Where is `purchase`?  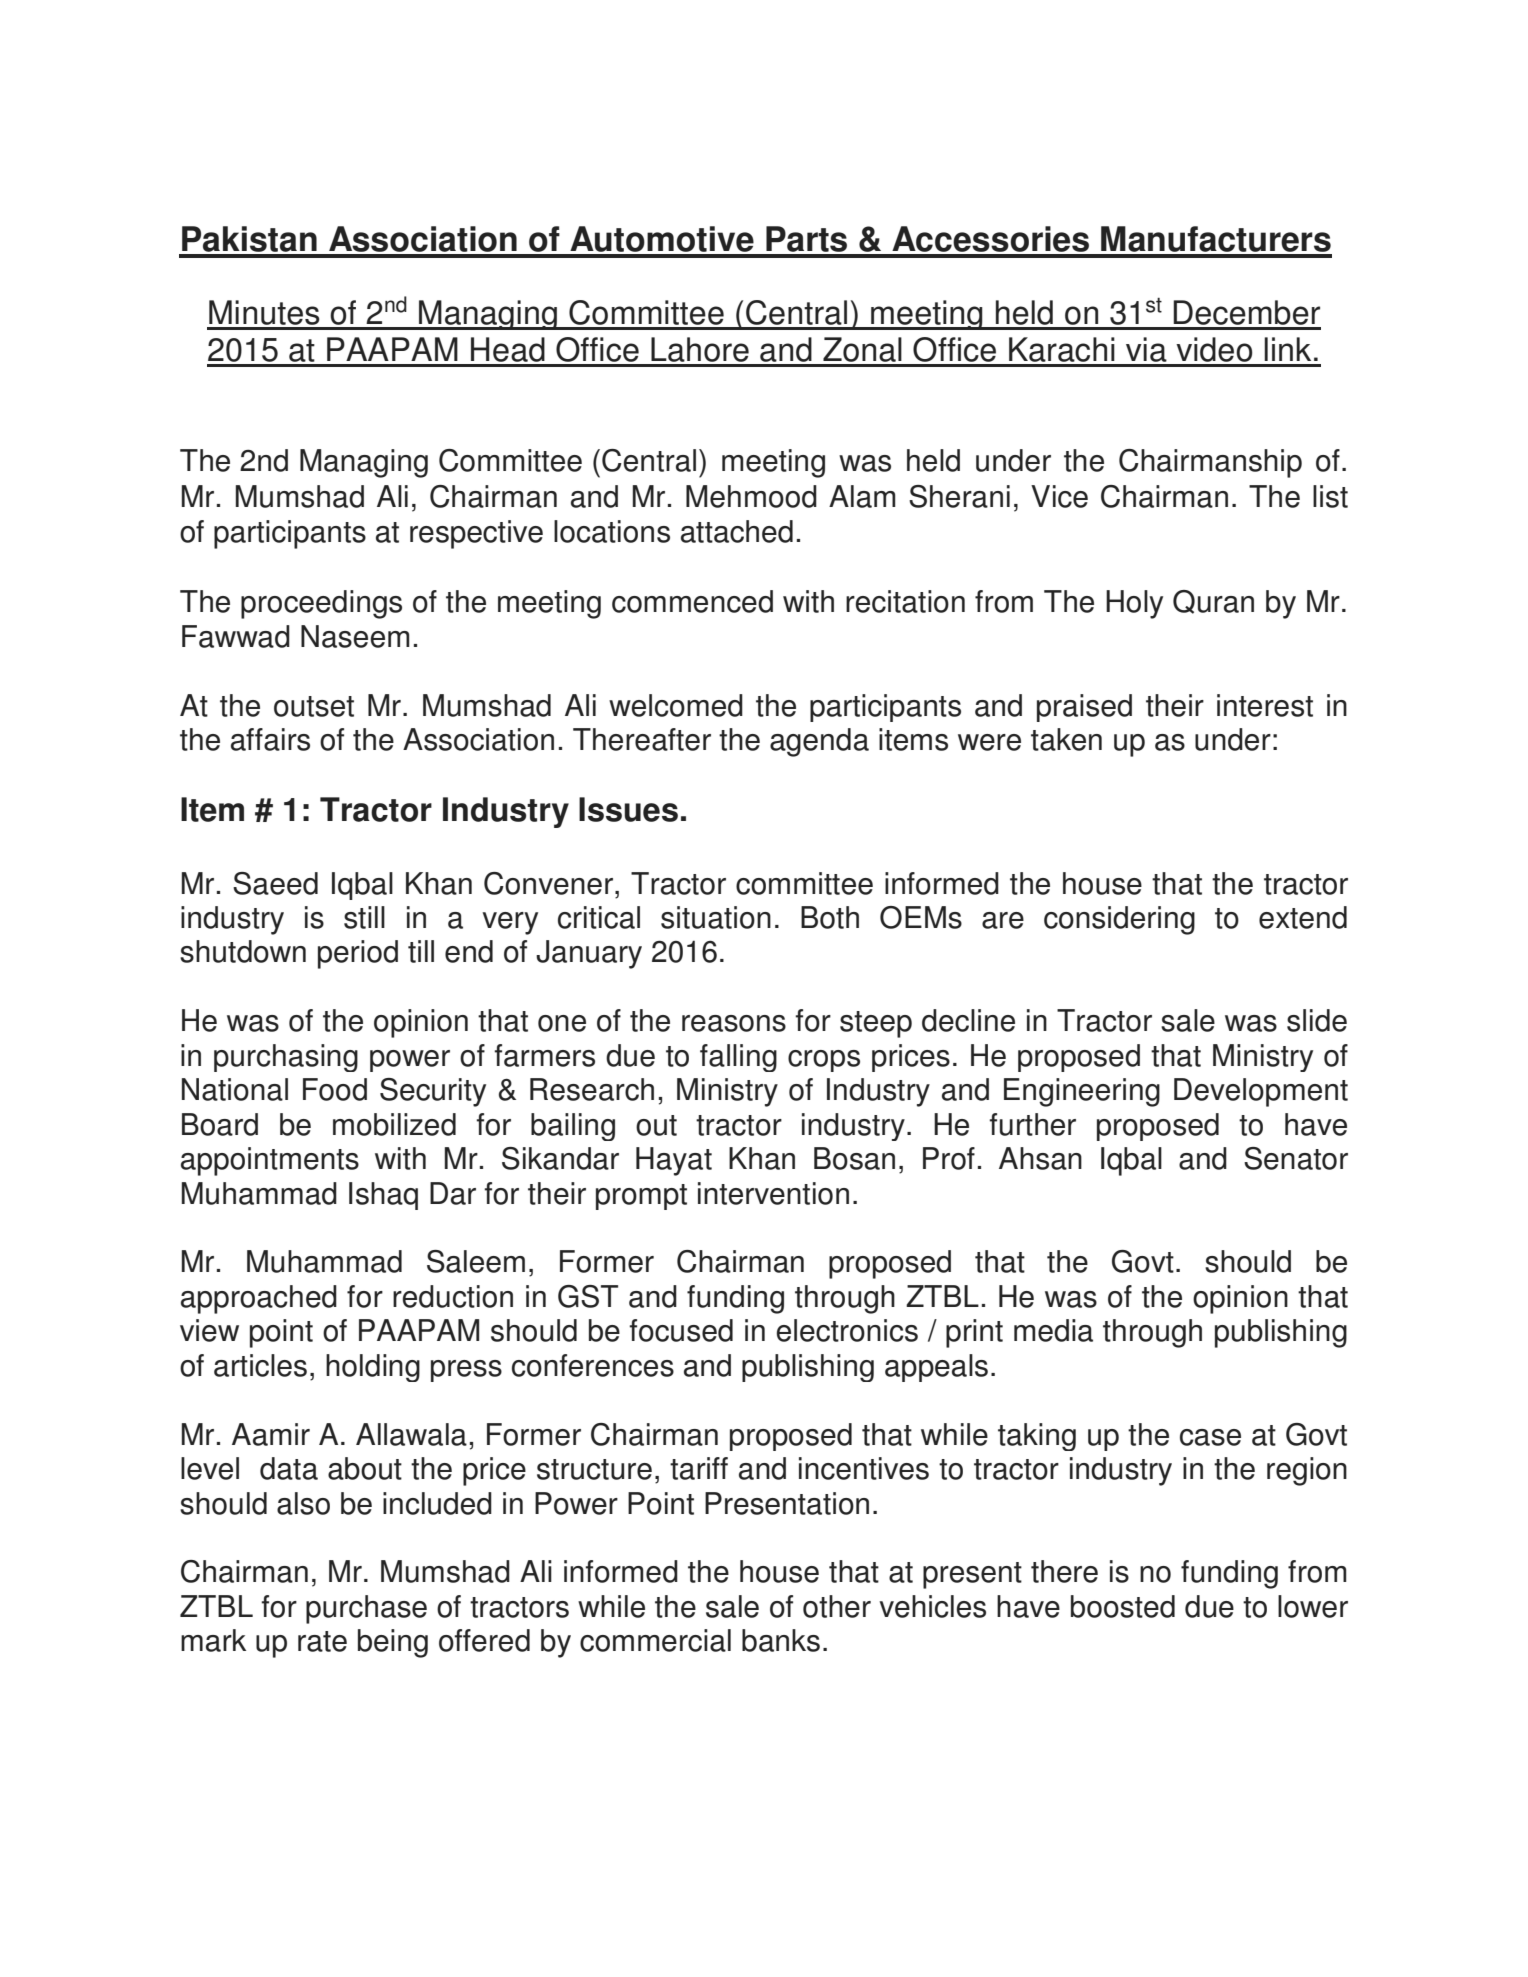
purchase is located at coordinates (366, 1609).
